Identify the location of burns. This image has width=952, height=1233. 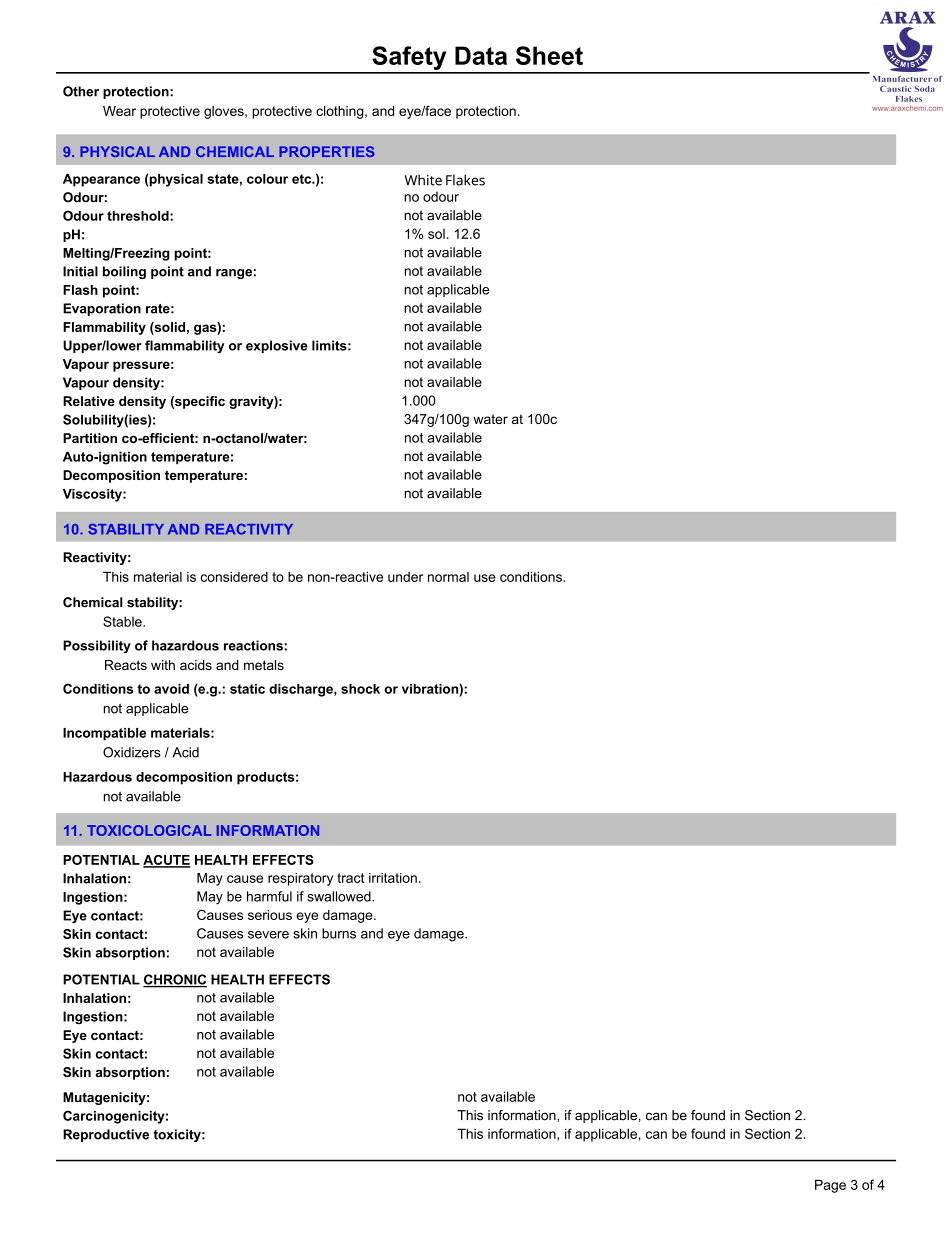
(339, 933).
